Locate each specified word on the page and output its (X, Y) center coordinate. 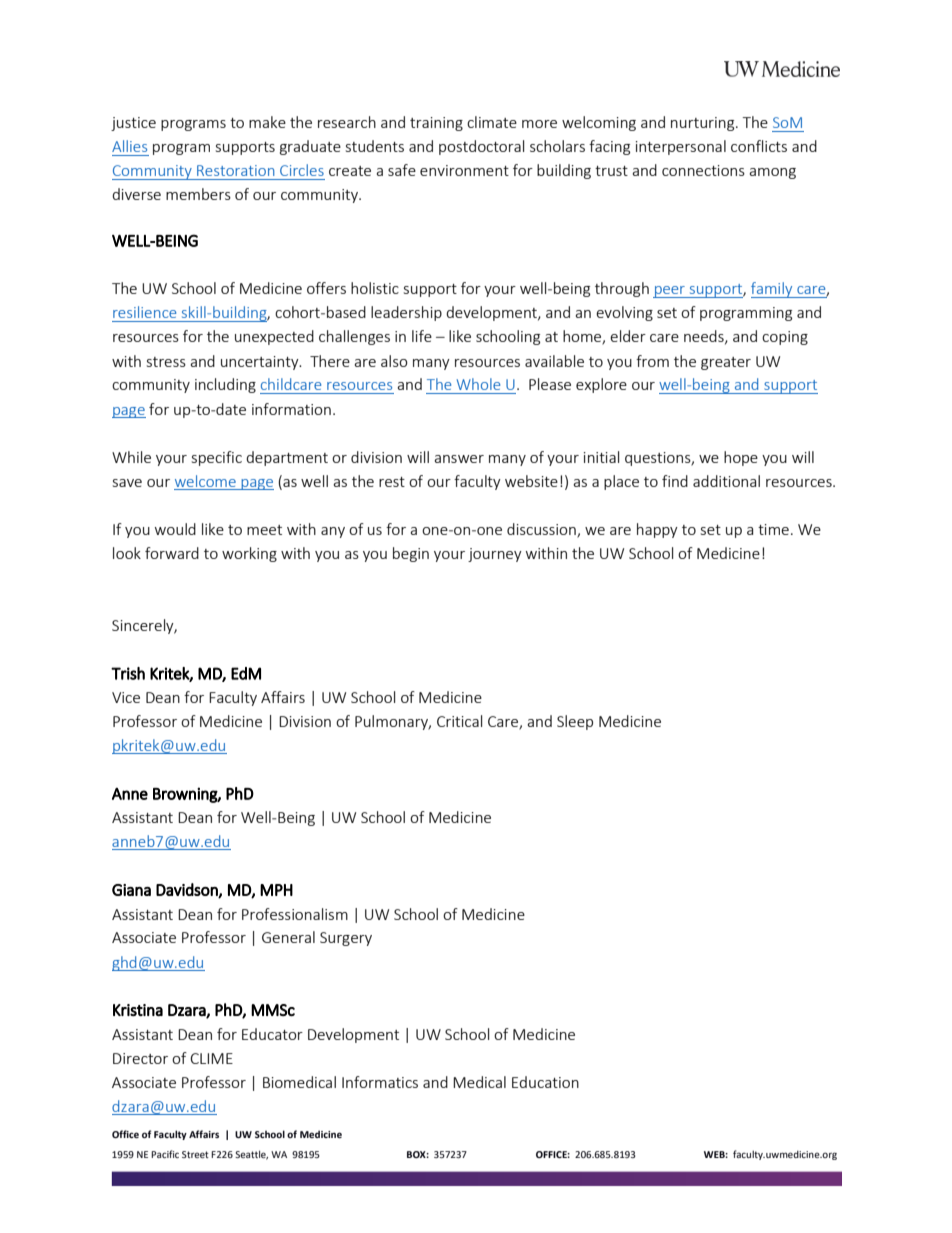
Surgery (346, 939)
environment (464, 170)
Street (195, 1154)
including (225, 385)
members (198, 194)
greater (726, 363)
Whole (478, 384)
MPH (276, 890)
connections (703, 170)
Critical (459, 721)
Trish (128, 673)
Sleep (575, 722)
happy (657, 530)
